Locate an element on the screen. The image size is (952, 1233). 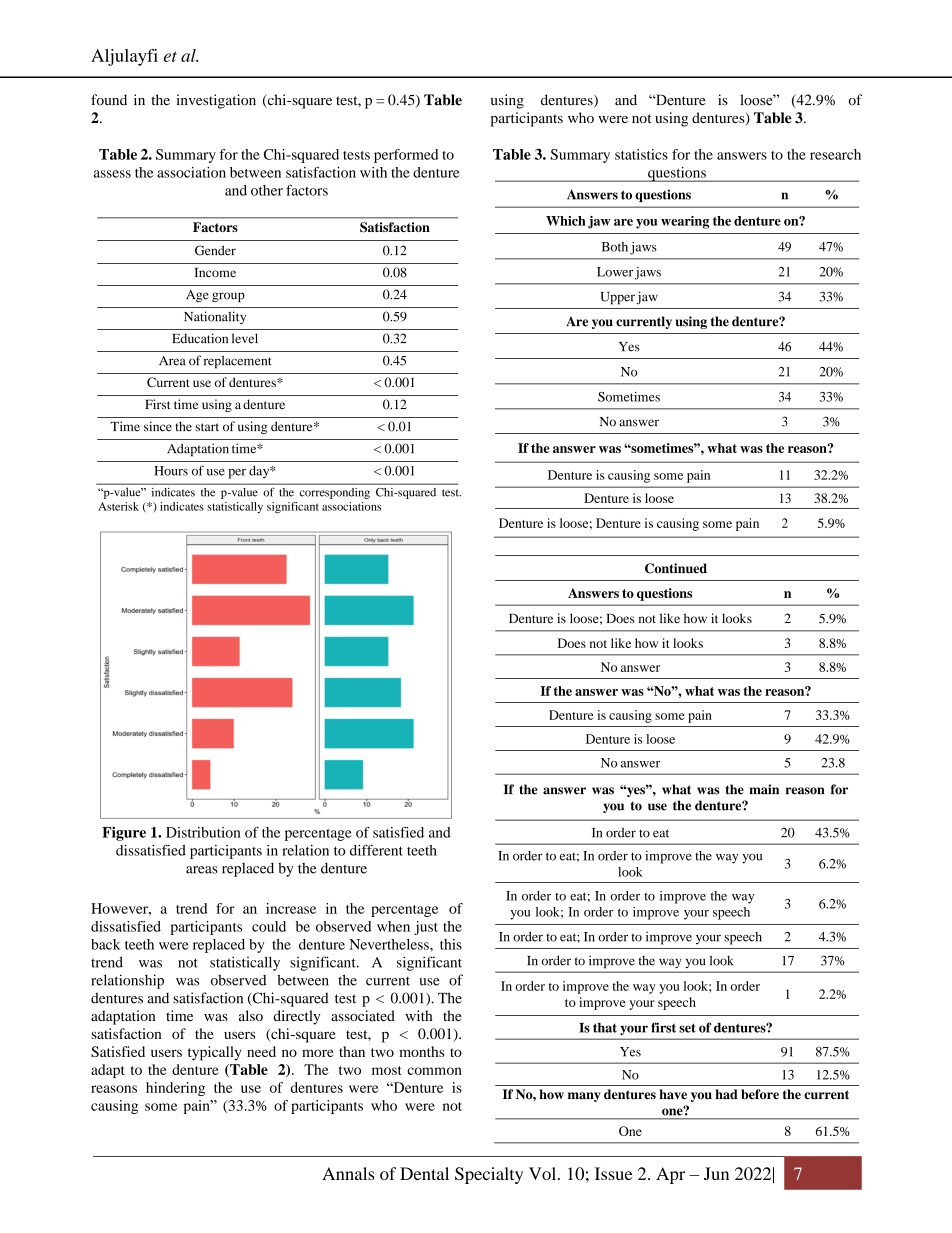
hindering is located at coordinates (175, 1089).
